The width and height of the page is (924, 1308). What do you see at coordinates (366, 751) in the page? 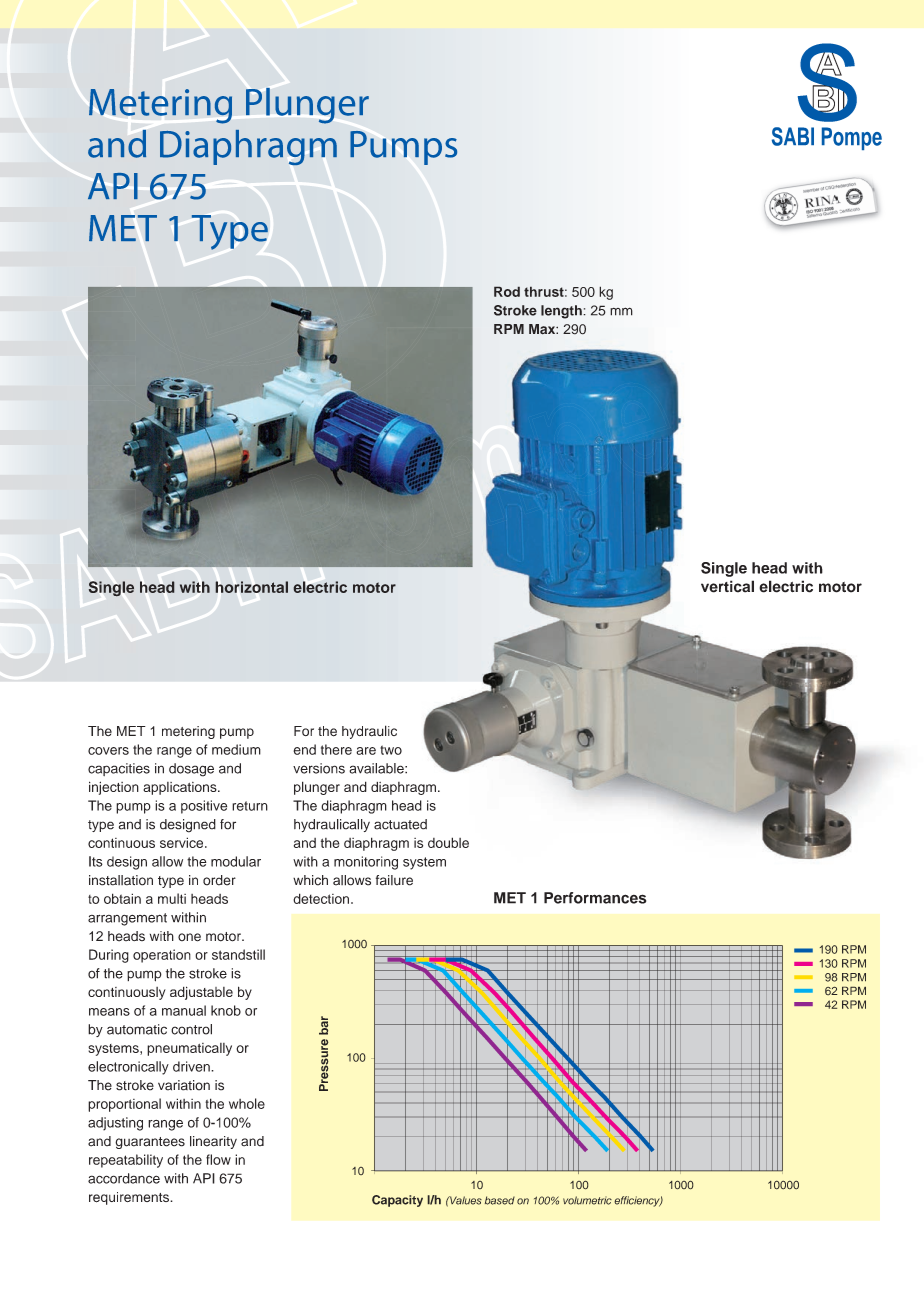
I see `are` at bounding box center [366, 751].
